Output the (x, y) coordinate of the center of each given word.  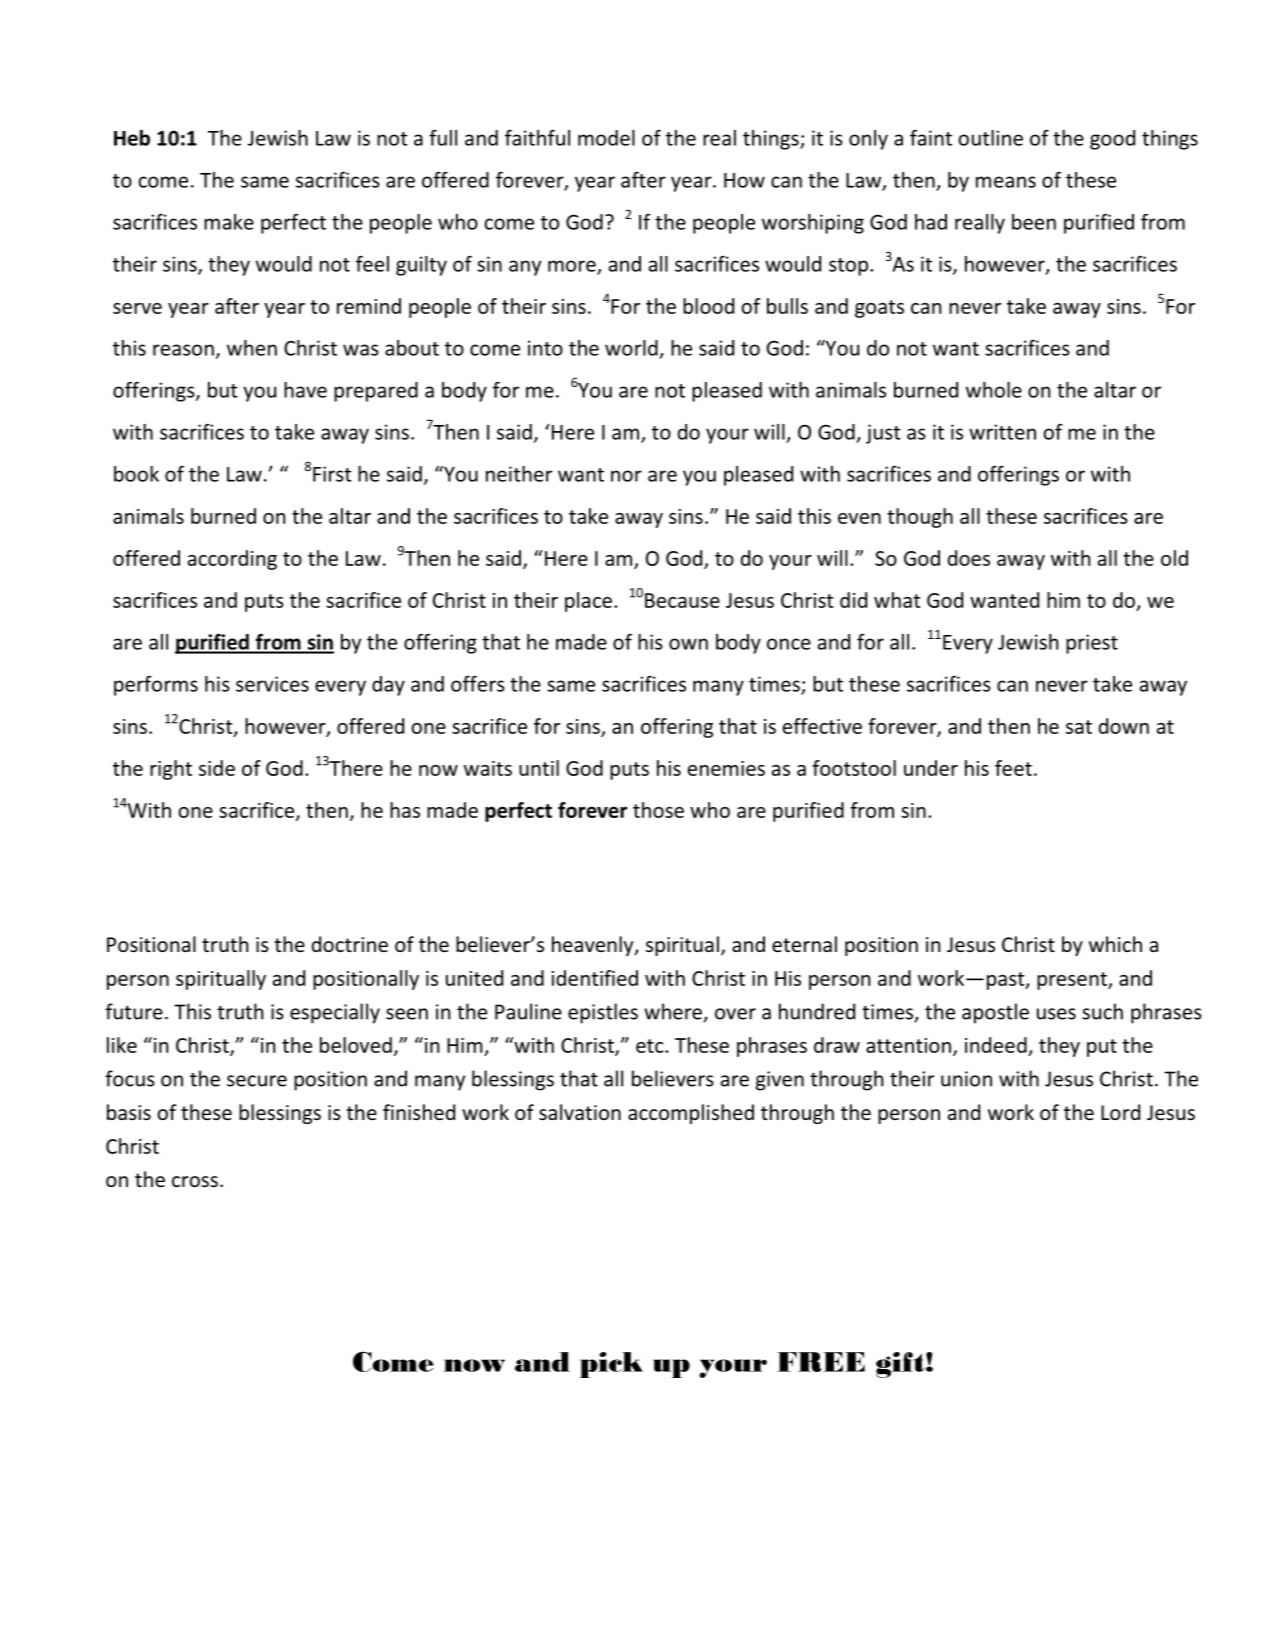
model (606, 138)
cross (195, 1181)
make (229, 222)
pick (611, 1365)
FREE (821, 1362)
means (1006, 182)
